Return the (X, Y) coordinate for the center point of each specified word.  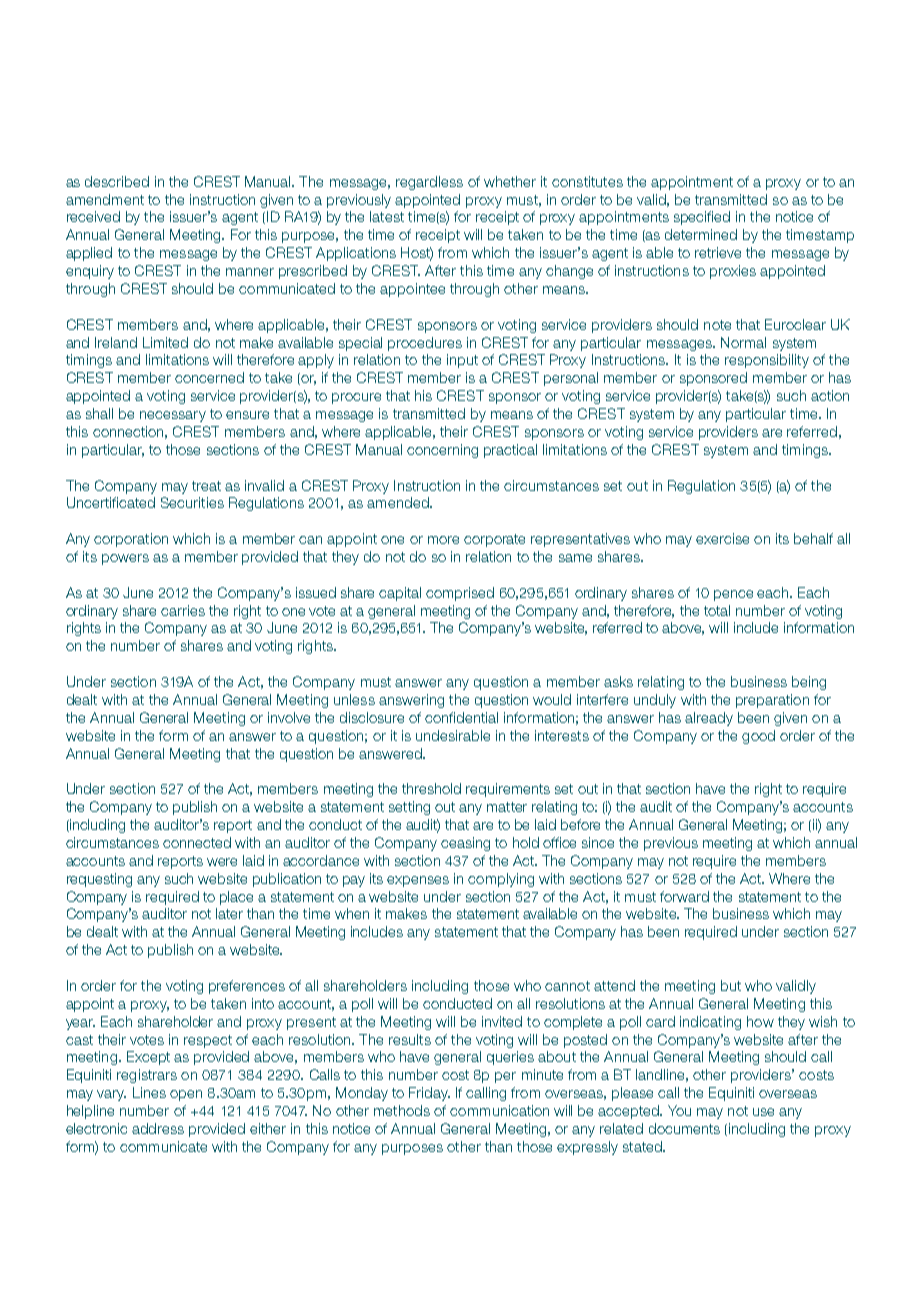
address (158, 1128)
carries (183, 610)
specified (702, 218)
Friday (429, 1094)
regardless (429, 183)
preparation (772, 701)
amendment (105, 199)
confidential (461, 717)
